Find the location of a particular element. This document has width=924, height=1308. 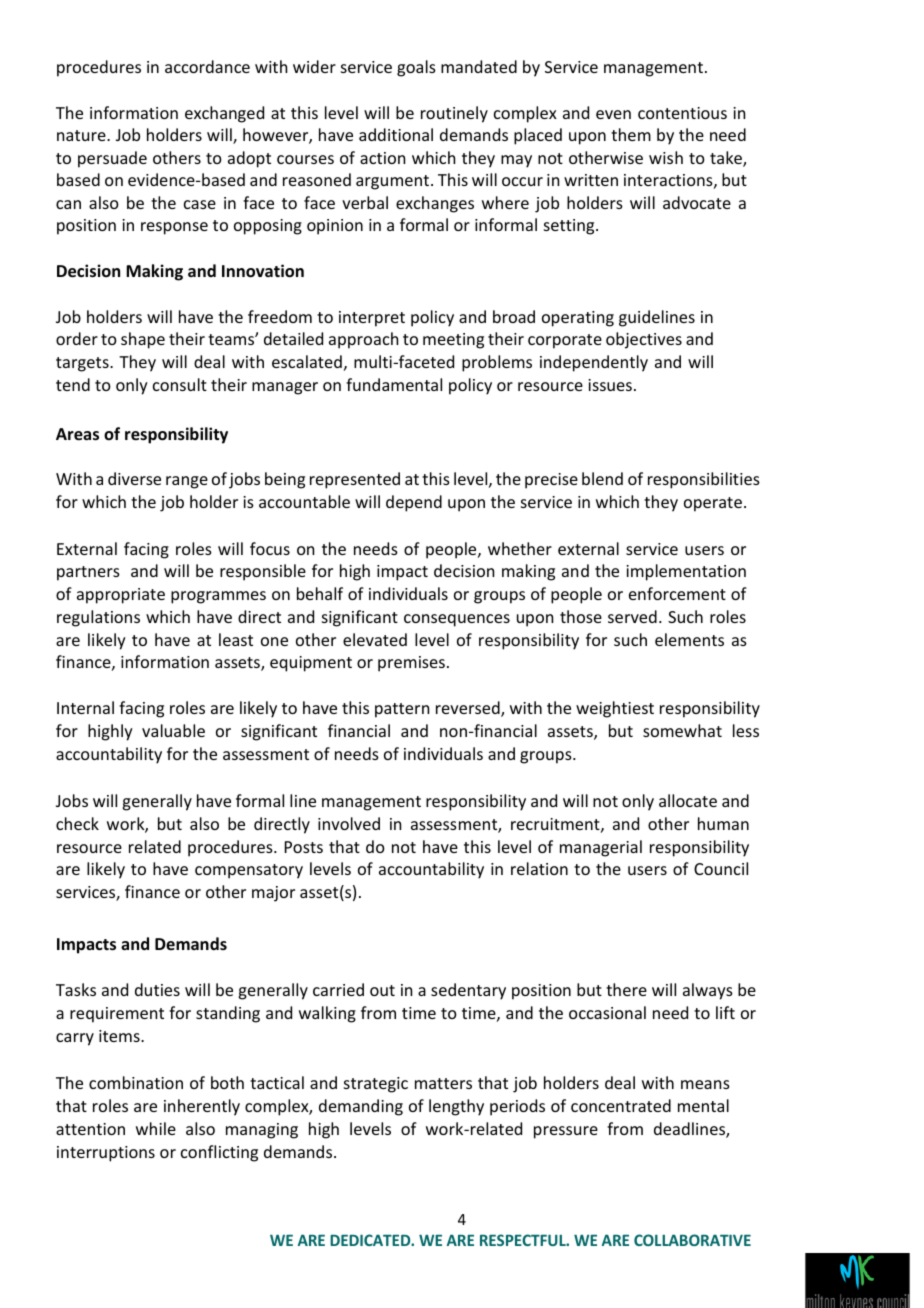

premises is located at coordinates (411, 664).
